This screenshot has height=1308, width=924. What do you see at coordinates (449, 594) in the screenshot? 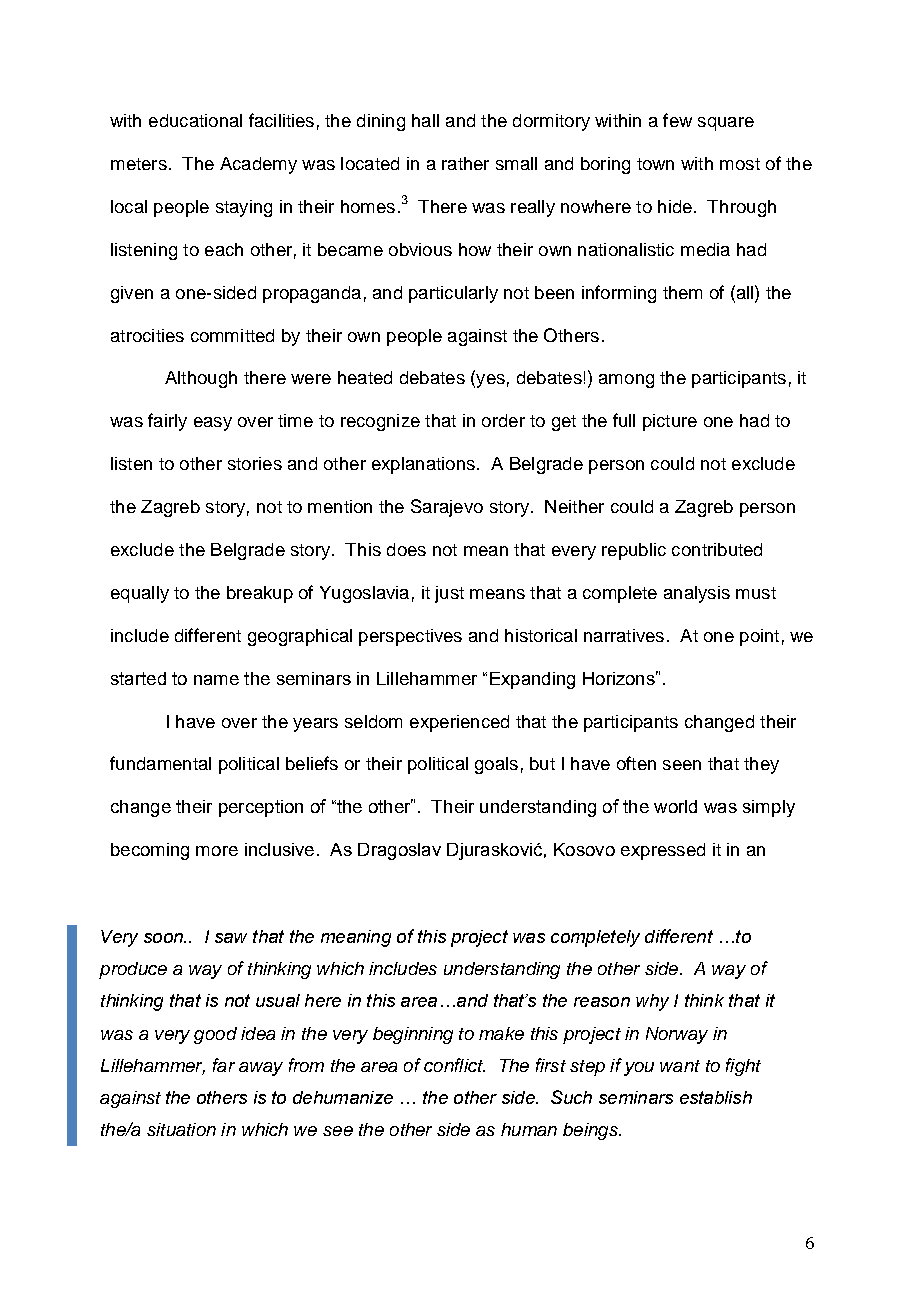
I see `just` at bounding box center [449, 594].
